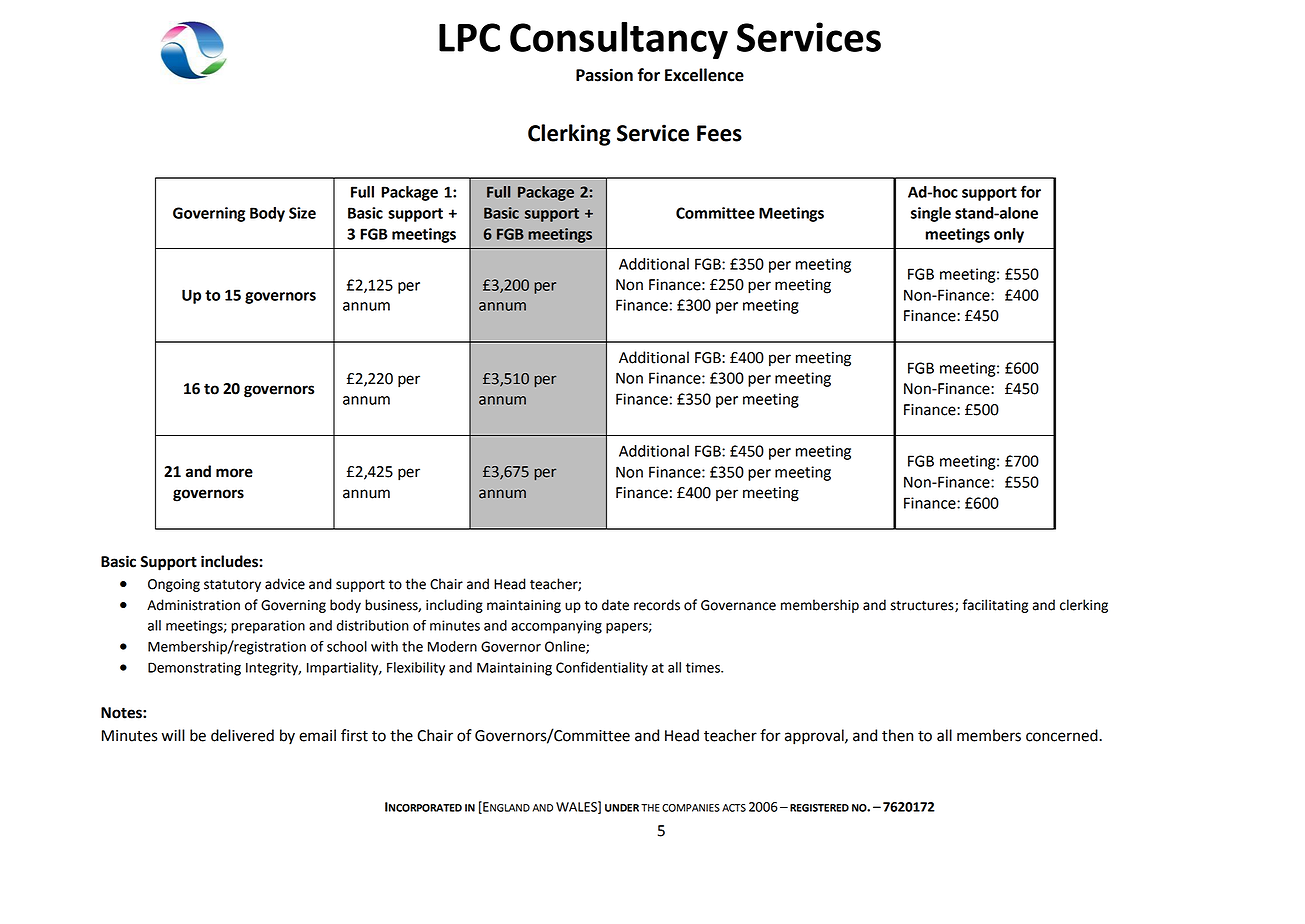 This image has height=924, width=1305. What do you see at coordinates (234, 473) in the image?
I see `more` at bounding box center [234, 473].
